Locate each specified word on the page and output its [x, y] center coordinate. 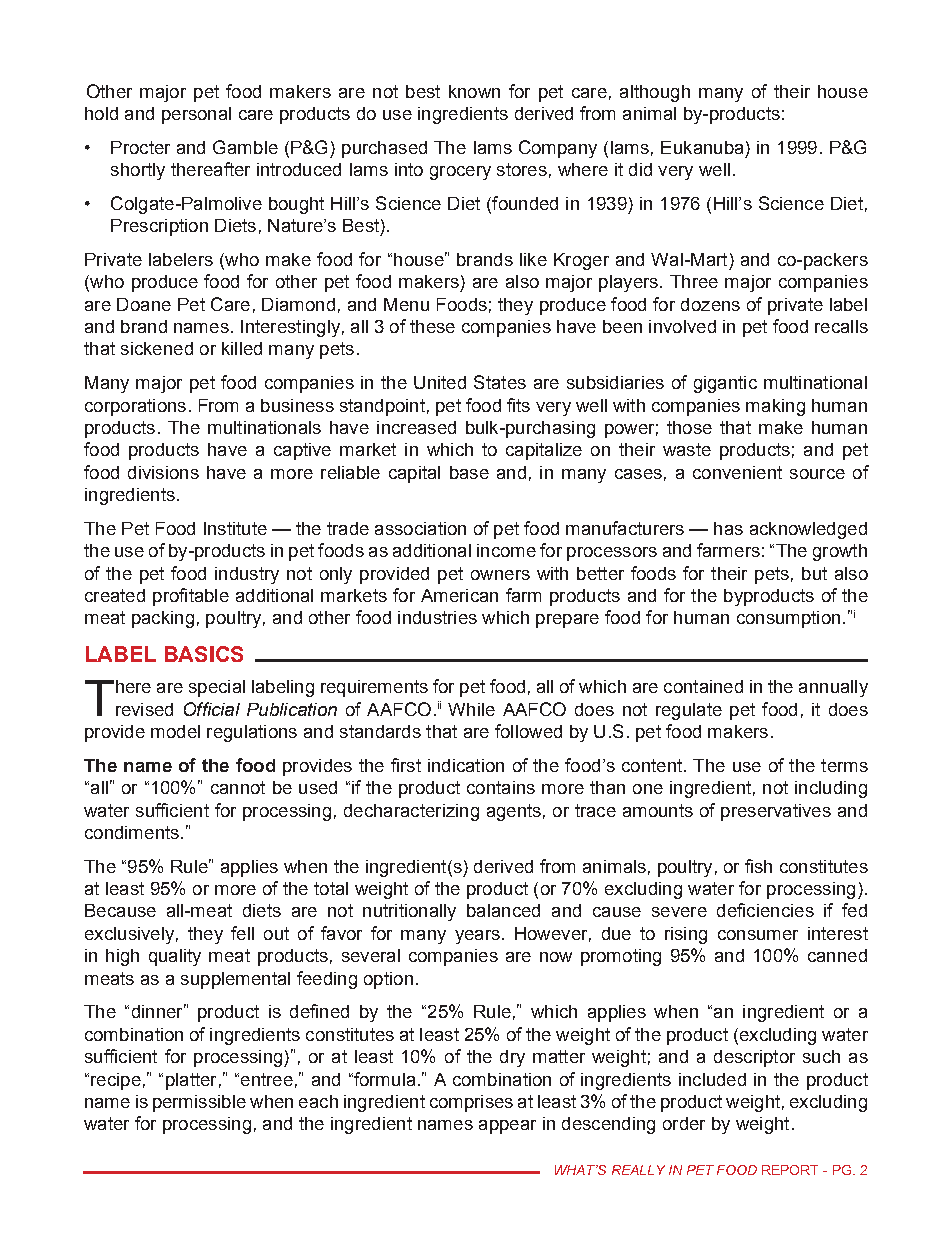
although [655, 93]
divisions [163, 472]
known [474, 91]
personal [196, 115]
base [469, 472]
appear [507, 1127]
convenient [737, 472]
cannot [238, 787]
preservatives [776, 812]
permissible [199, 1103]
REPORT [790, 1170]
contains [501, 787]
